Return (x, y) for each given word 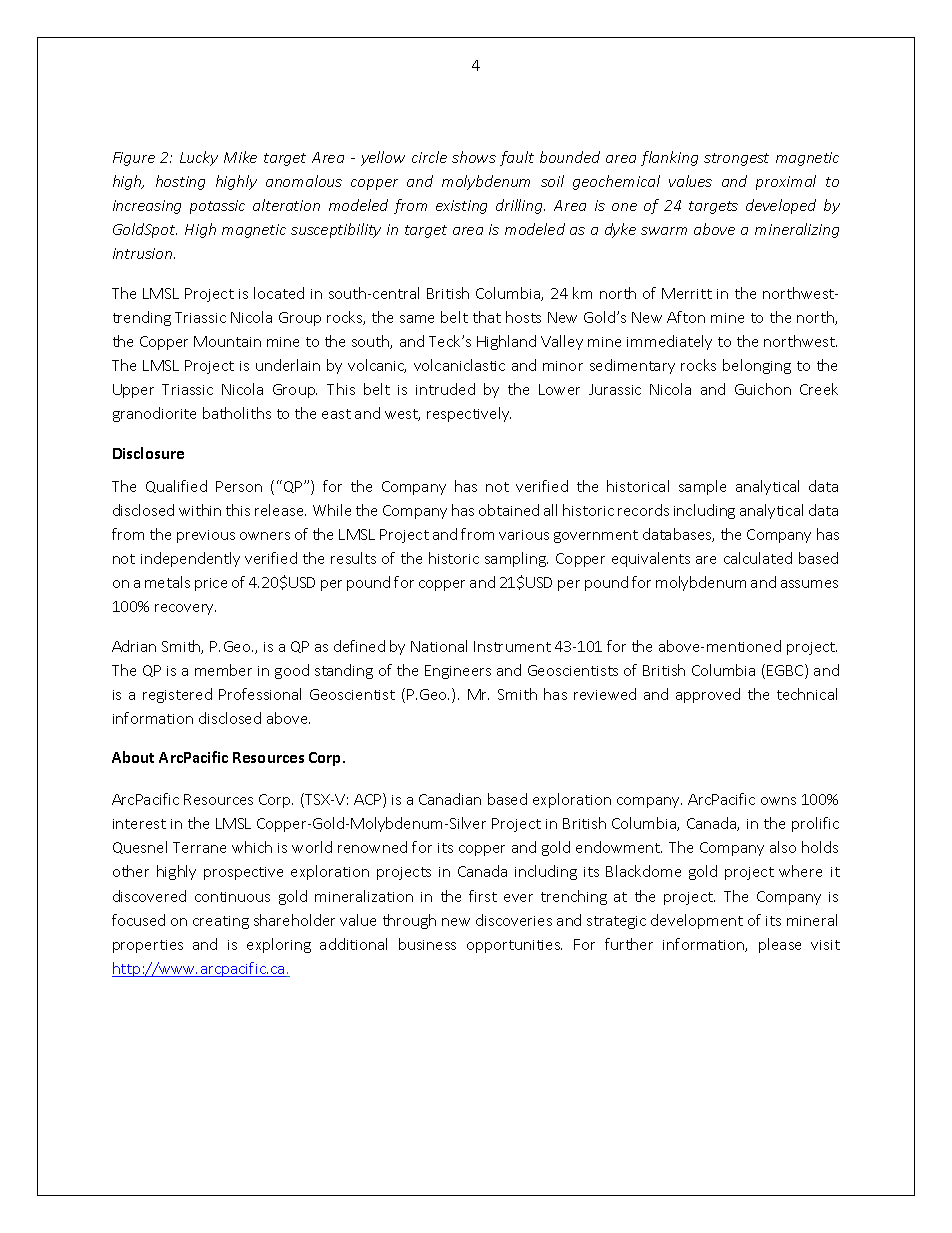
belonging (757, 366)
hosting (180, 182)
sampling (516, 559)
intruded (445, 389)
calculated (758, 558)
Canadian (450, 799)
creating (221, 922)
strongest (736, 159)
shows (474, 157)
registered (177, 695)
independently (190, 559)
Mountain (227, 341)
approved (708, 695)
